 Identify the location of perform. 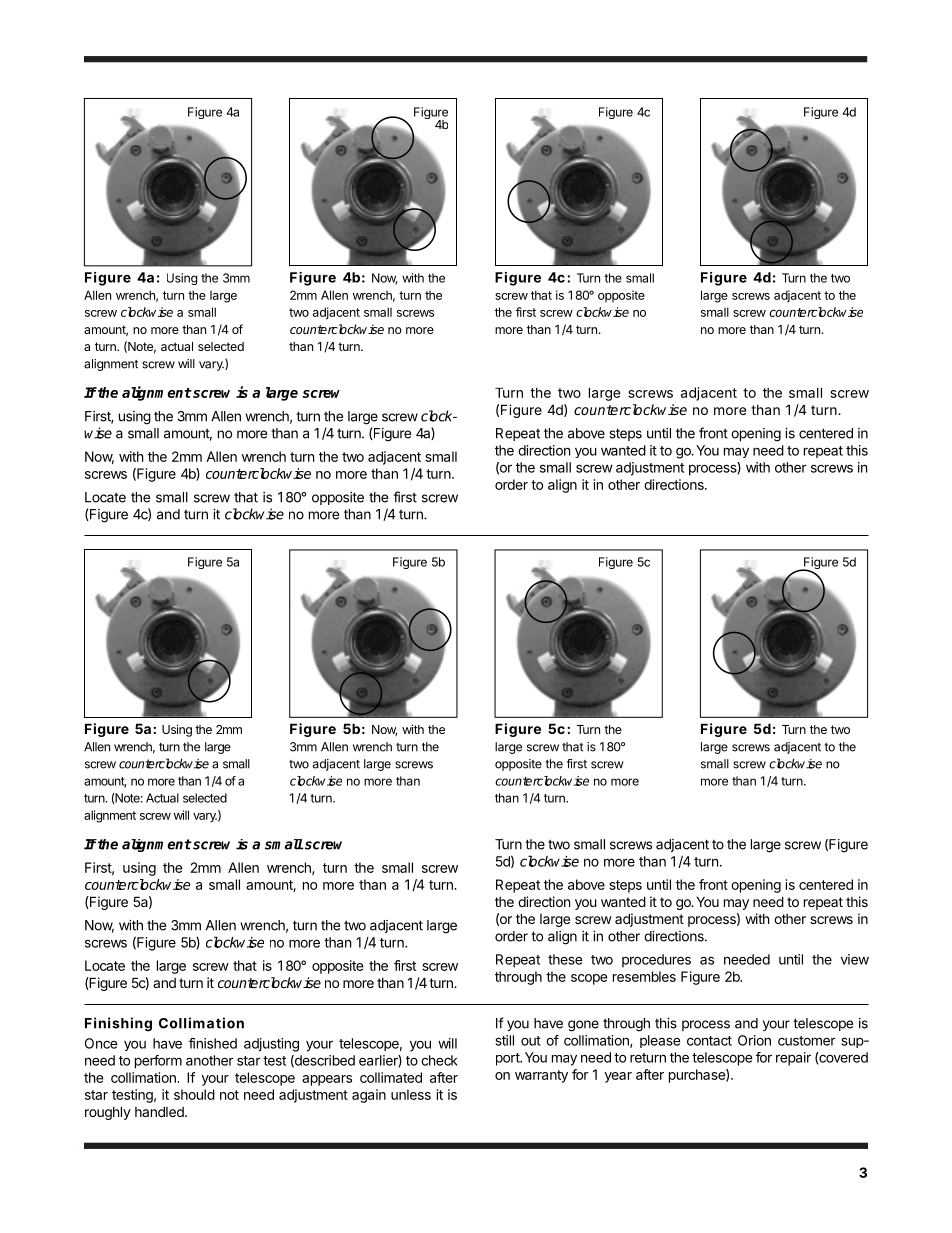
(158, 1062).
